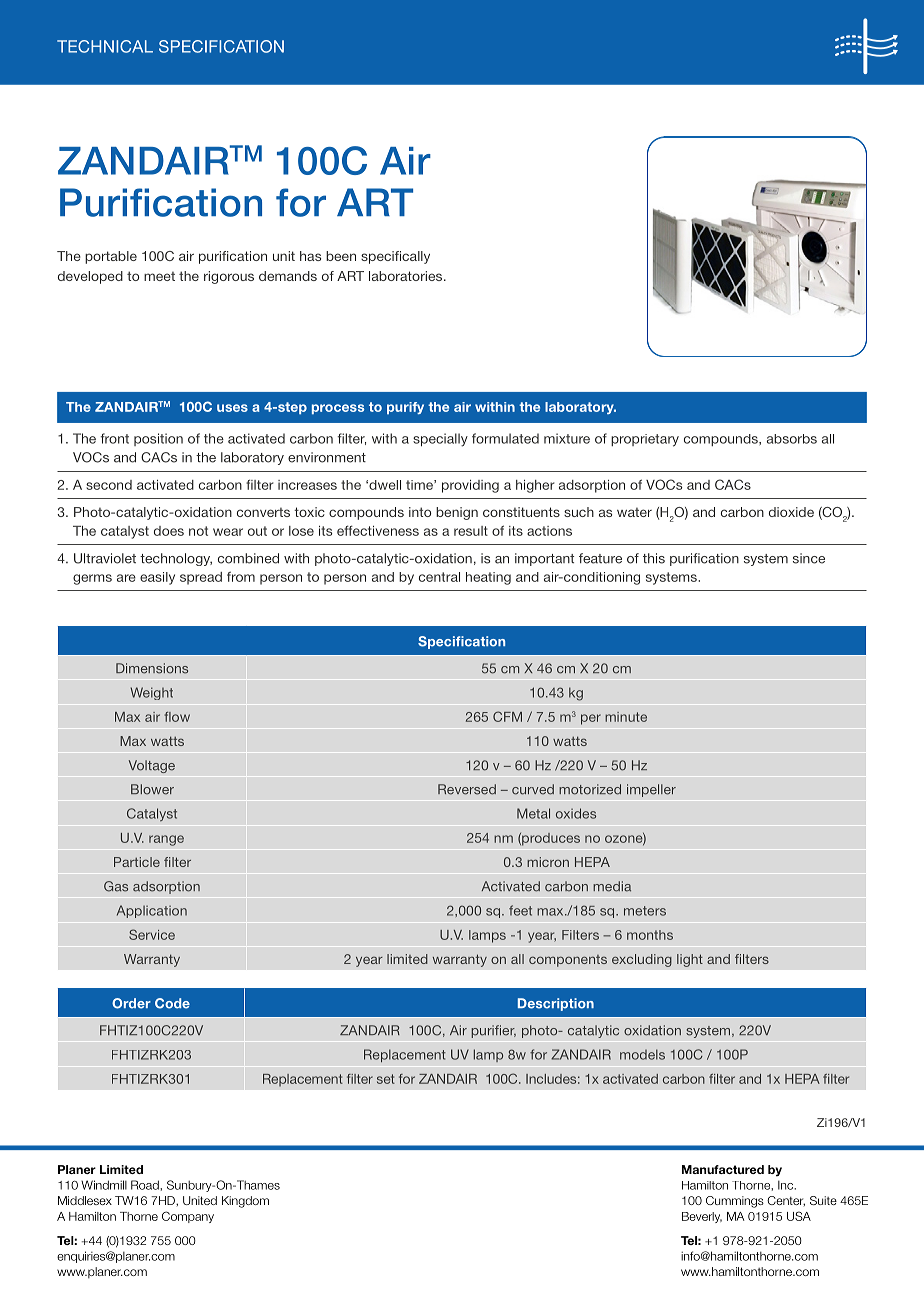 This screenshot has width=924, height=1308. What do you see at coordinates (809, 558) in the screenshot?
I see `since` at bounding box center [809, 558].
